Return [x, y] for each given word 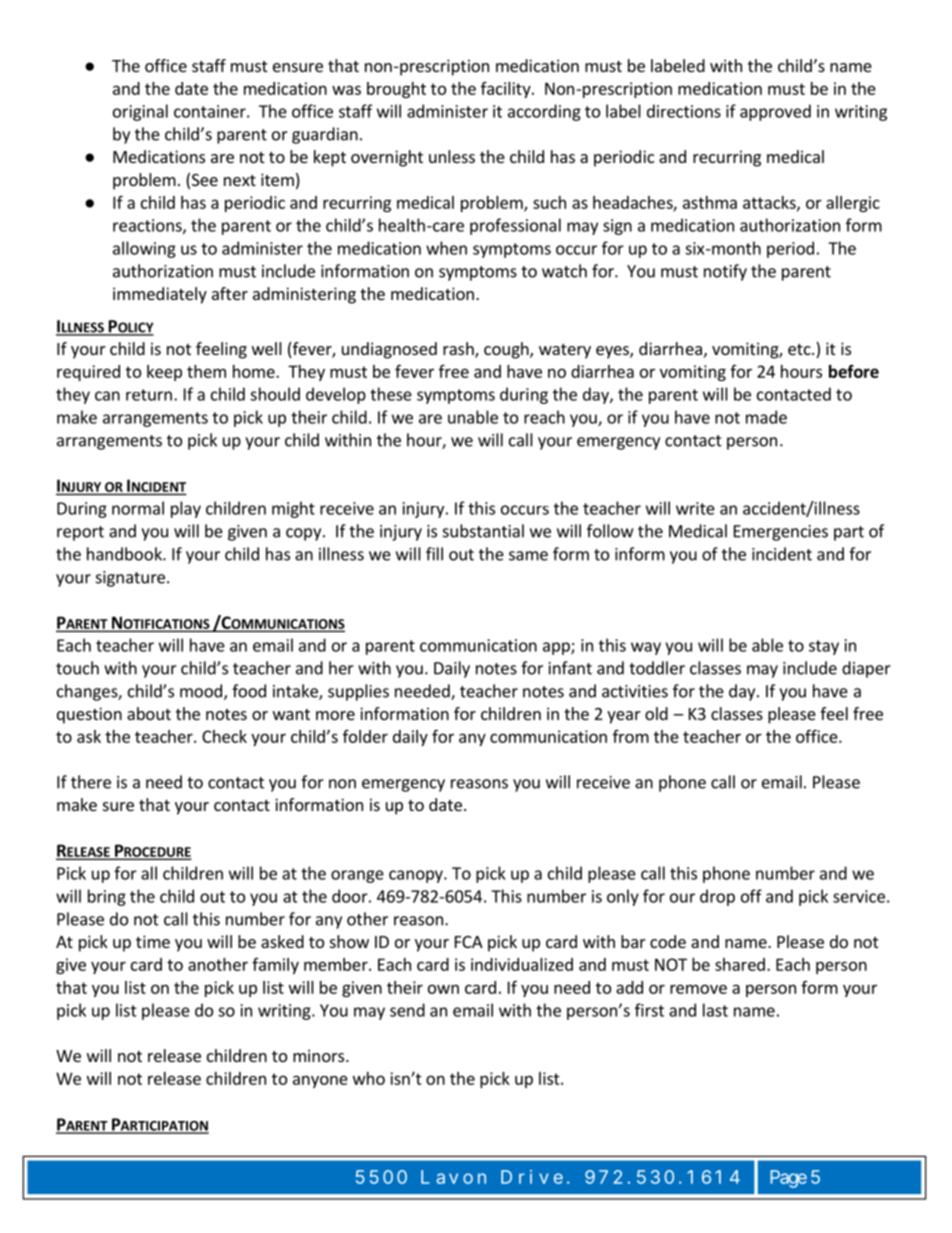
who [369, 1078]
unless [452, 156]
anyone [320, 1081]
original [140, 112]
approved [775, 112]
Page [788, 1179]
